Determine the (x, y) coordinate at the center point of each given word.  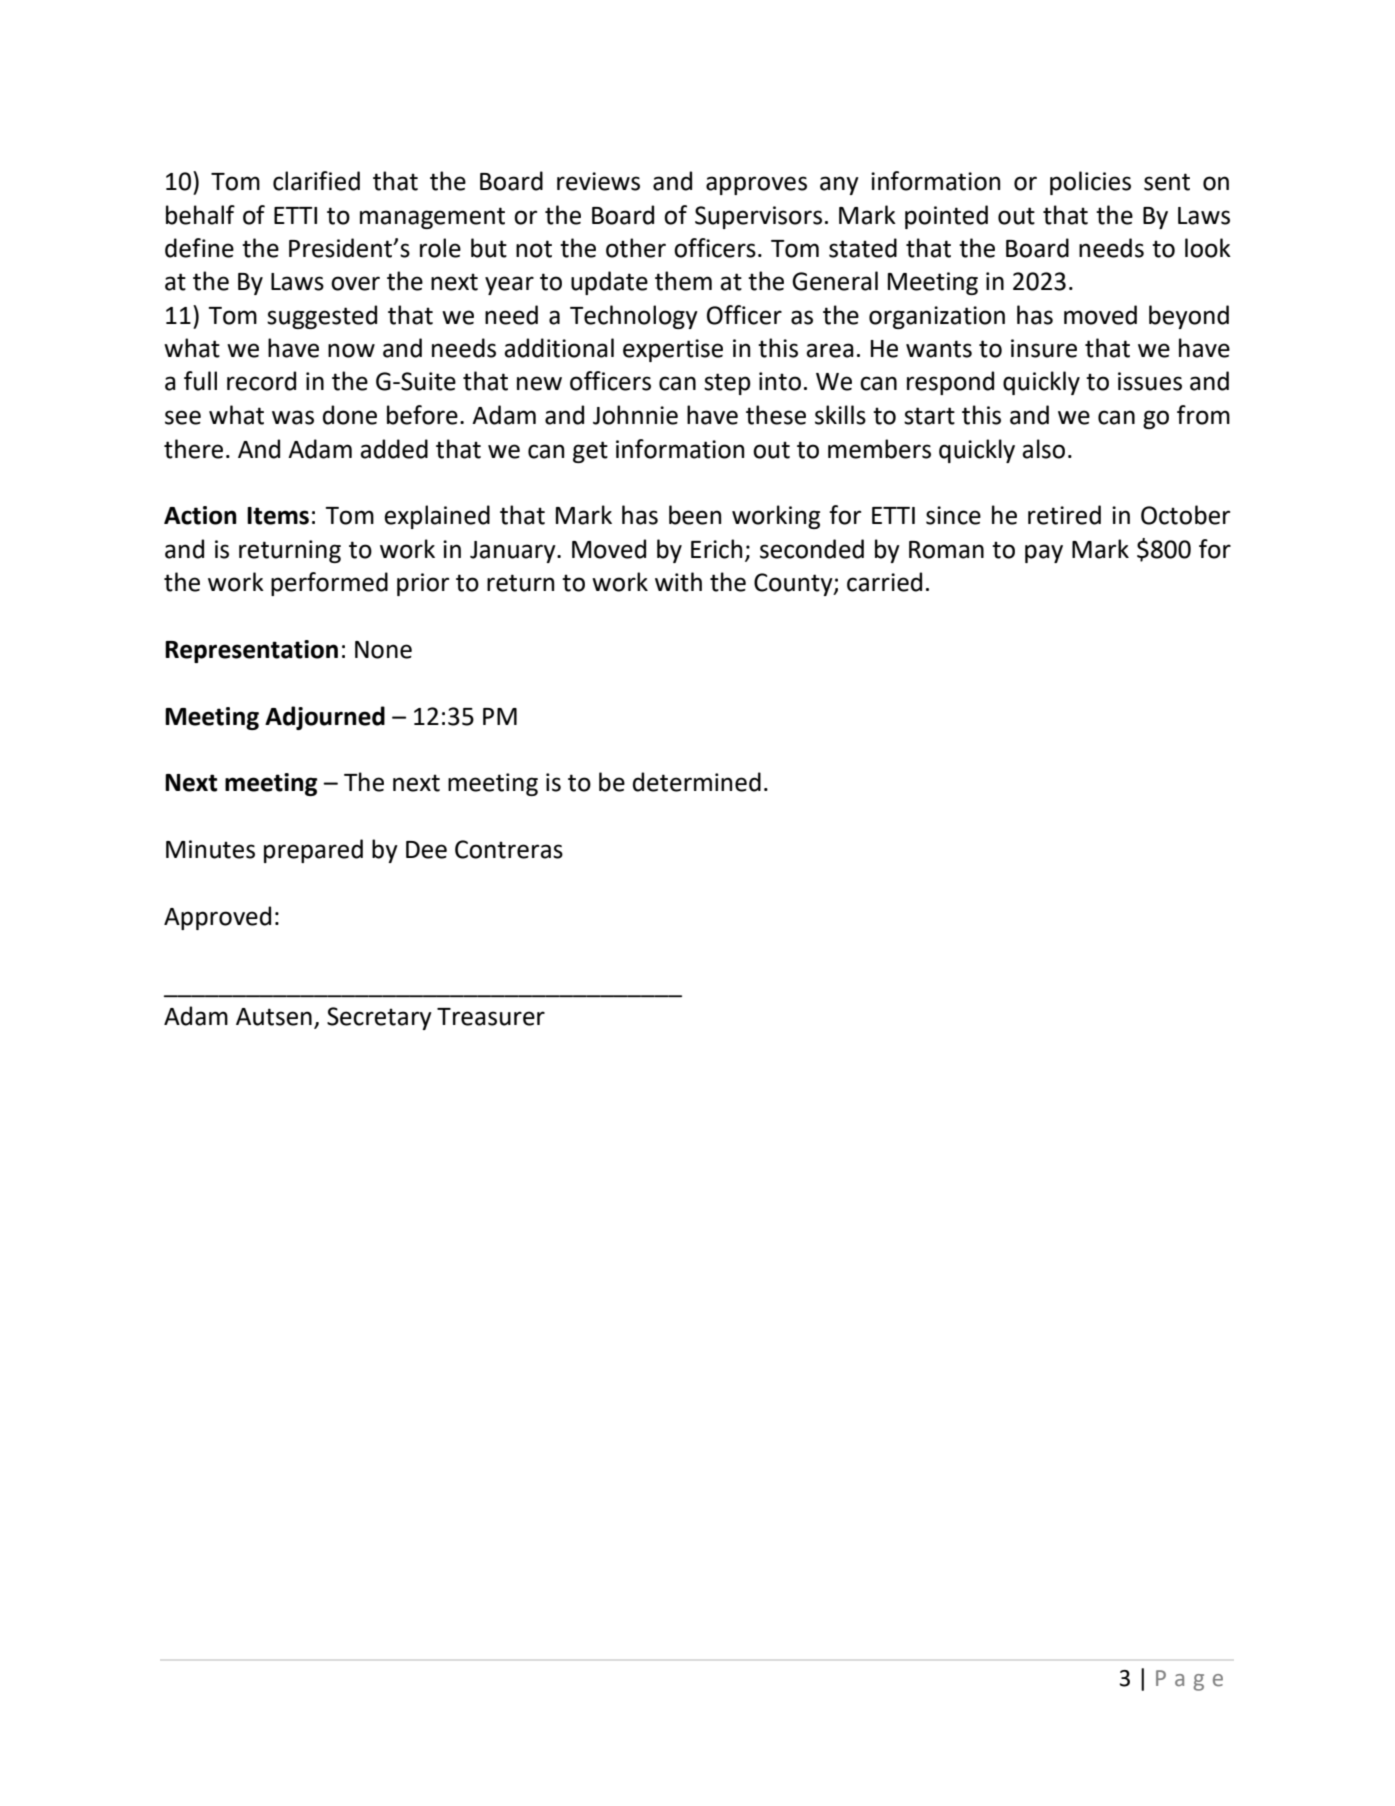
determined (697, 782)
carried (884, 582)
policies (1090, 183)
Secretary (379, 1018)
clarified (316, 181)
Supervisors (758, 217)
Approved (217, 918)
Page (1189, 1680)
